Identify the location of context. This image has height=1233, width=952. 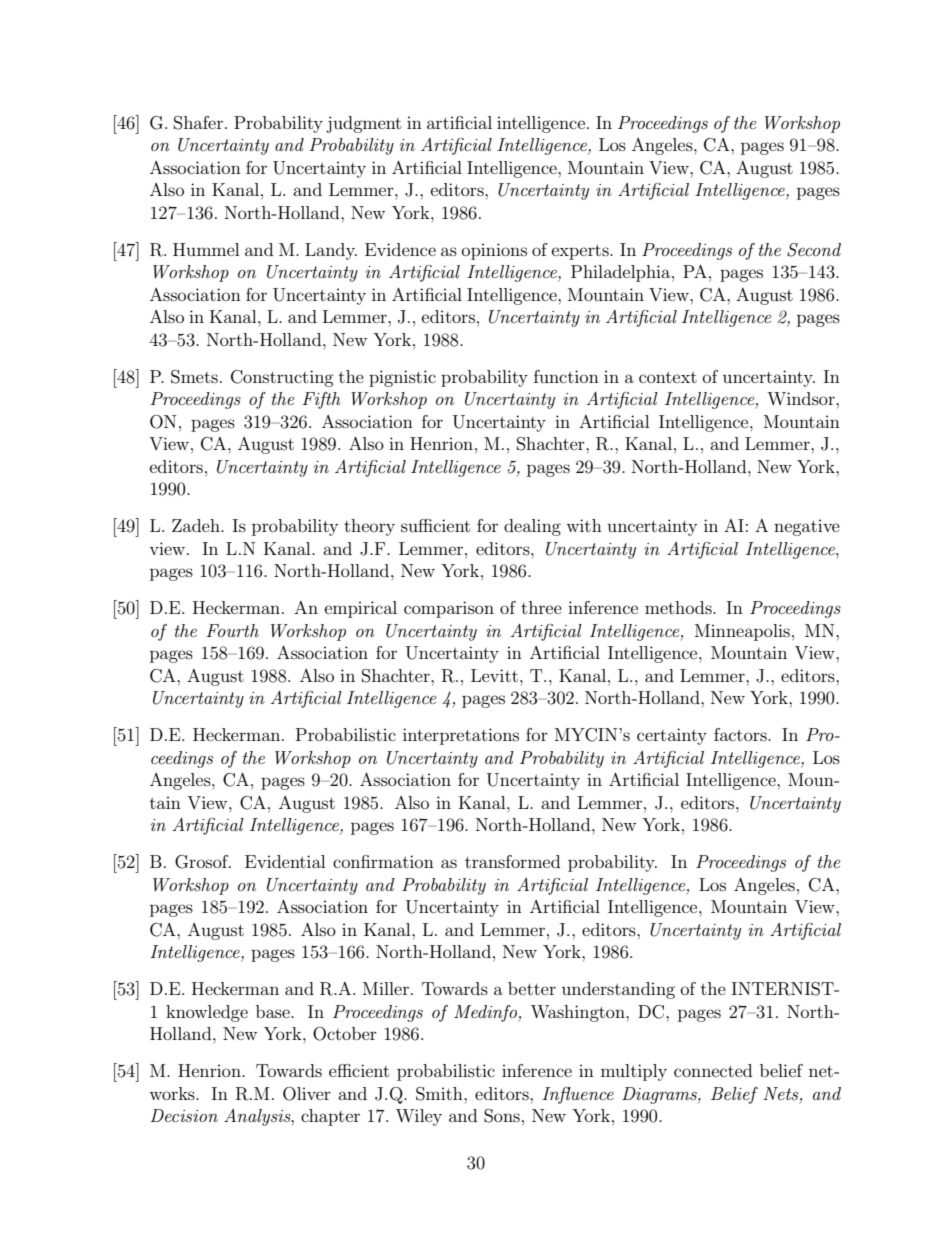
(668, 377).
